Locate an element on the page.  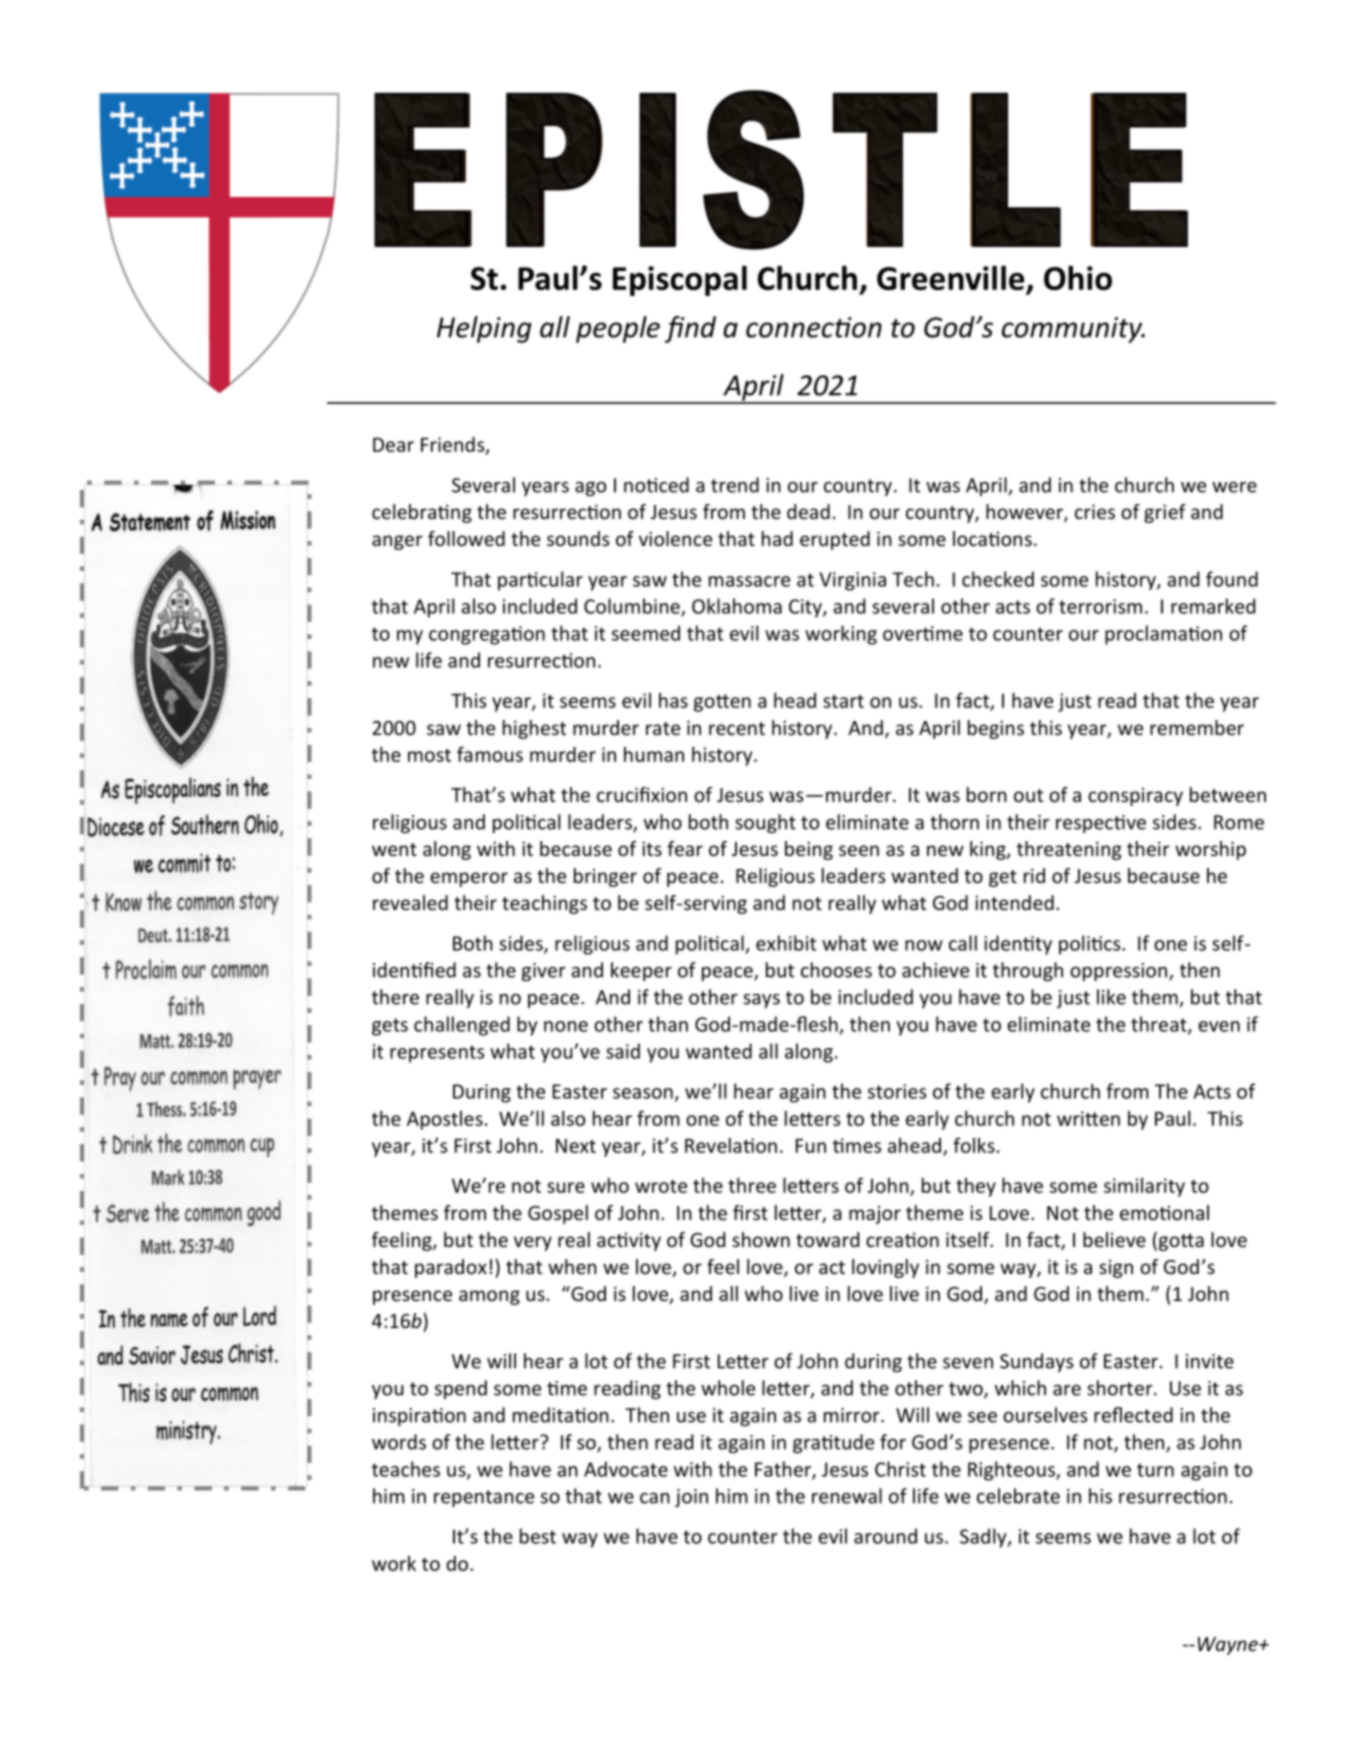
chooses is located at coordinates (836, 970).
